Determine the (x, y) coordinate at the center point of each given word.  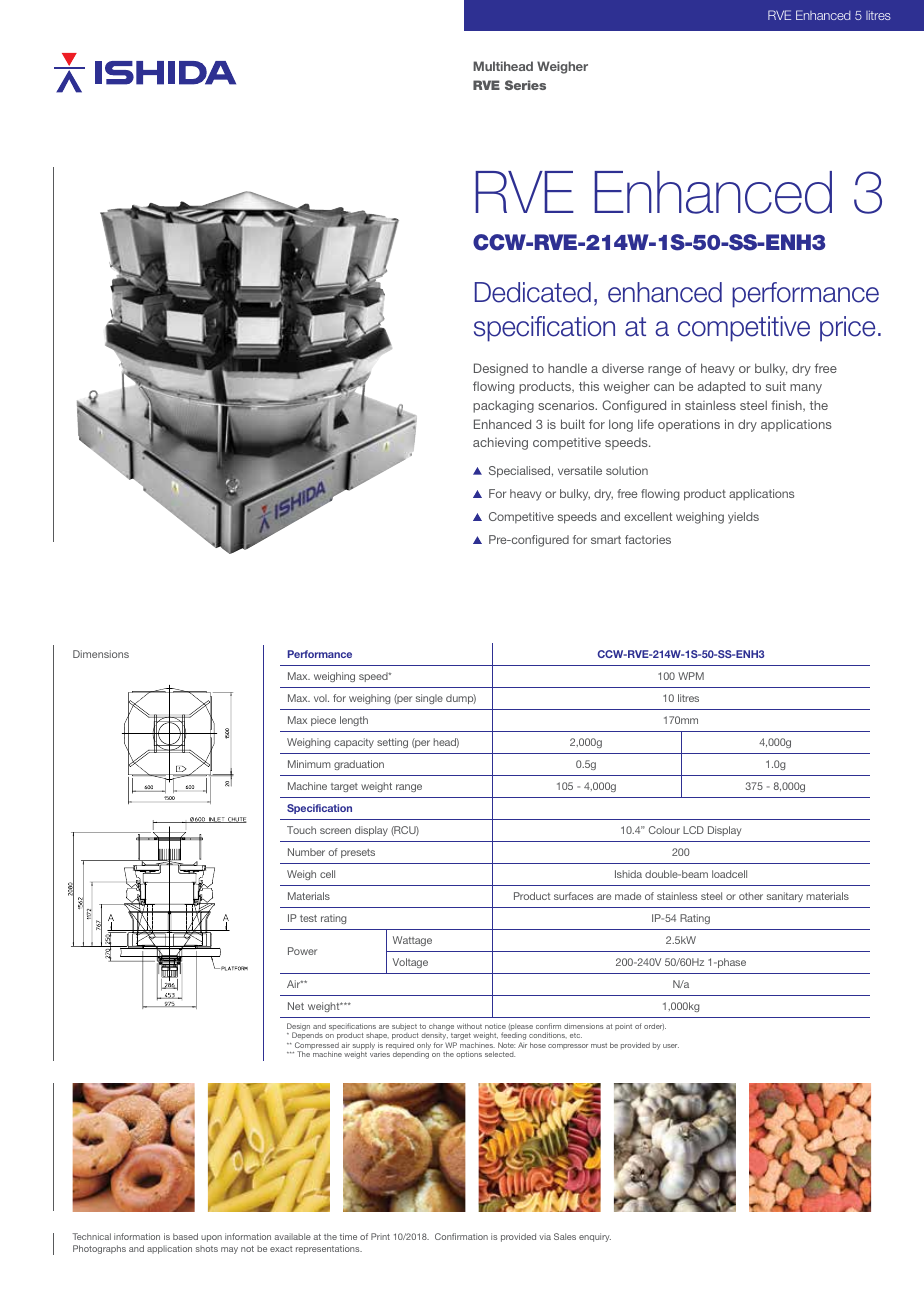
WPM (691, 676)
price (847, 329)
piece (323, 721)
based (185, 1236)
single (429, 699)
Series (525, 85)
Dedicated (533, 292)
